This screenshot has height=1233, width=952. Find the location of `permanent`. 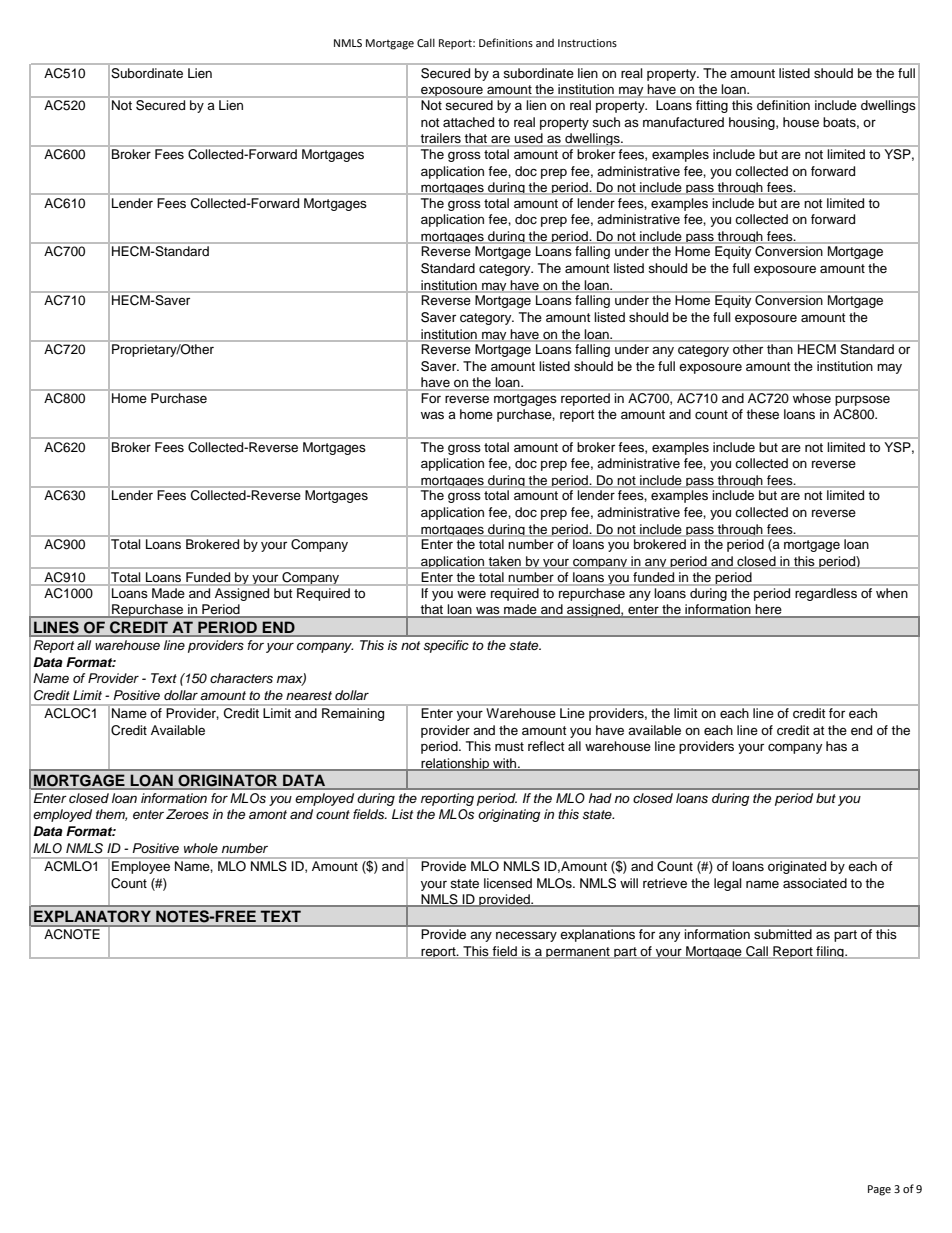

permanent is located at coordinates (578, 953).
